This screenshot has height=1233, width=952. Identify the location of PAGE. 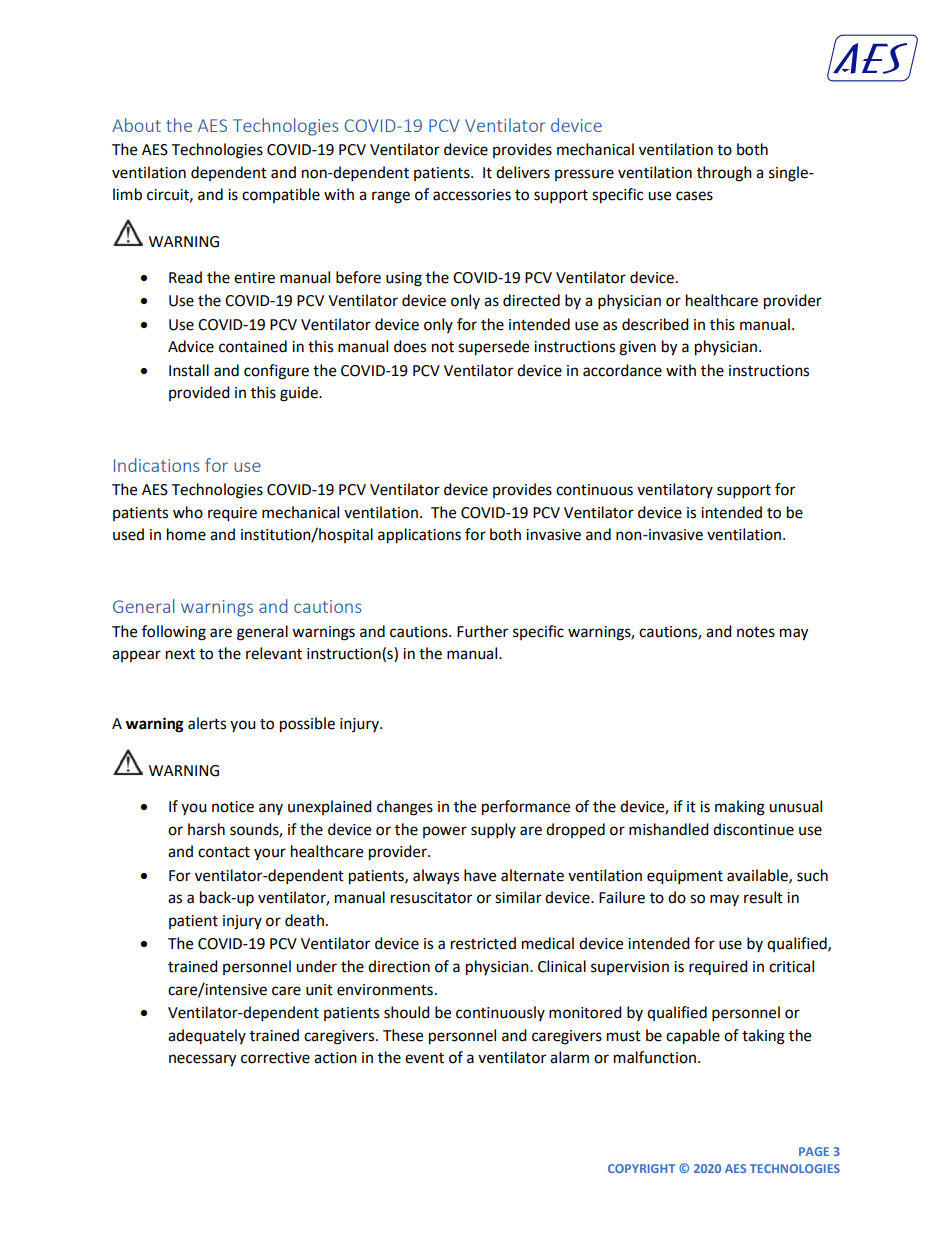
(814, 1151).
